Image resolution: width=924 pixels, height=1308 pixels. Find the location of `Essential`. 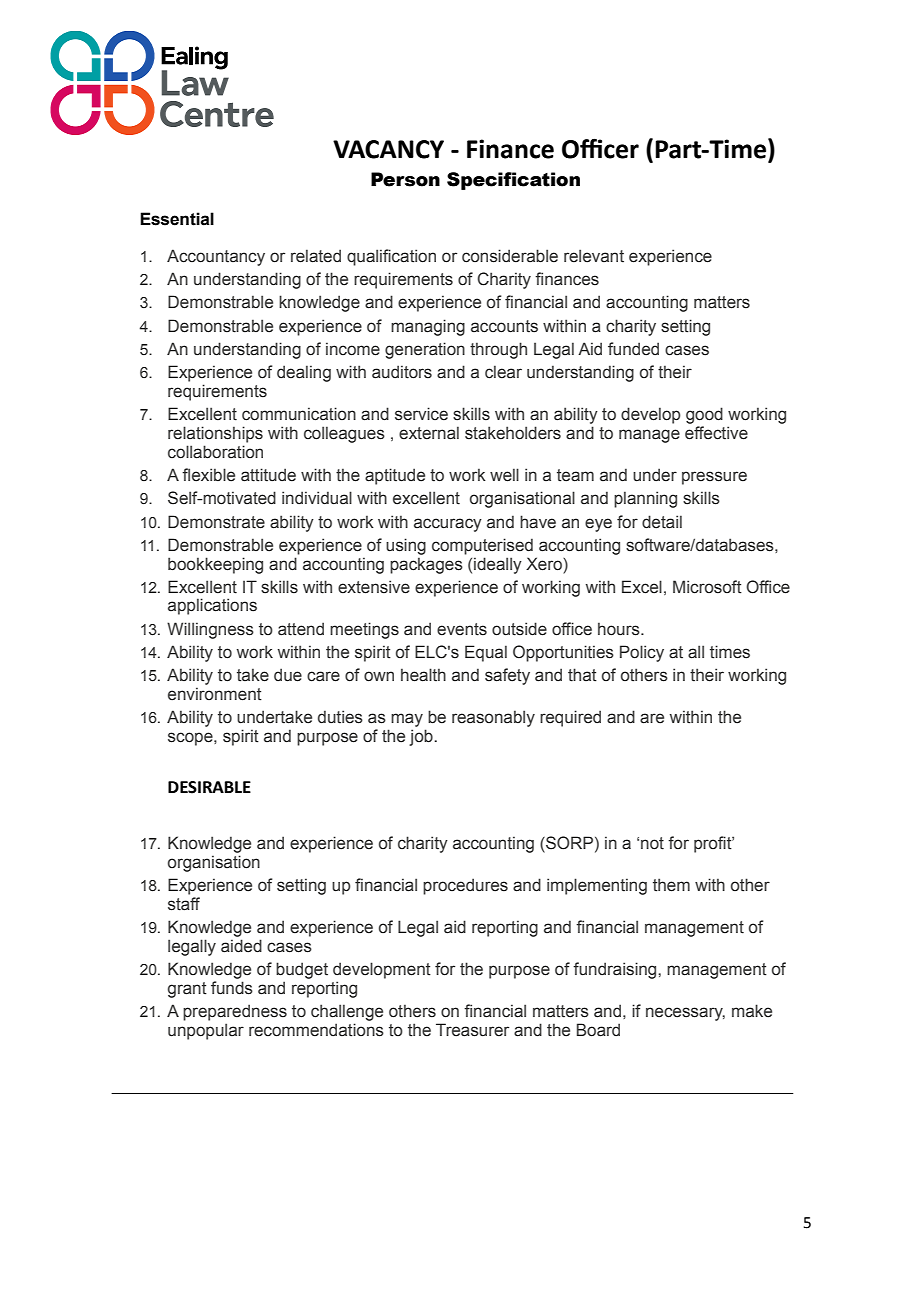

Essential is located at coordinates (177, 219).
